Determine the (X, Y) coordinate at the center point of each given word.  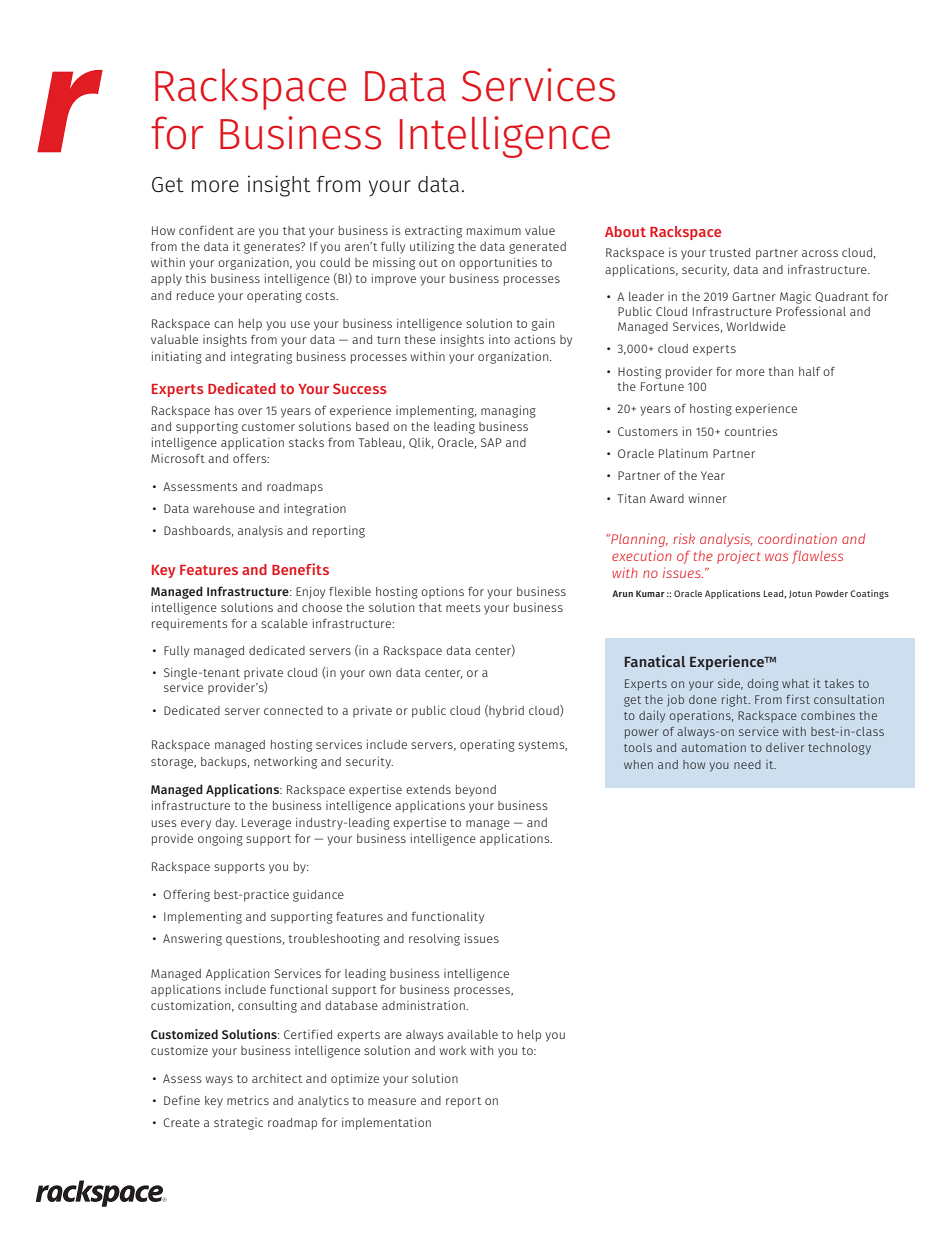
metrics (248, 1100)
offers (251, 458)
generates (273, 248)
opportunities (498, 263)
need (747, 764)
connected (293, 710)
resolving (434, 939)
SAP (491, 442)
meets (463, 608)
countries (751, 431)
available (472, 1034)
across (820, 253)
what (795, 683)
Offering (186, 895)
